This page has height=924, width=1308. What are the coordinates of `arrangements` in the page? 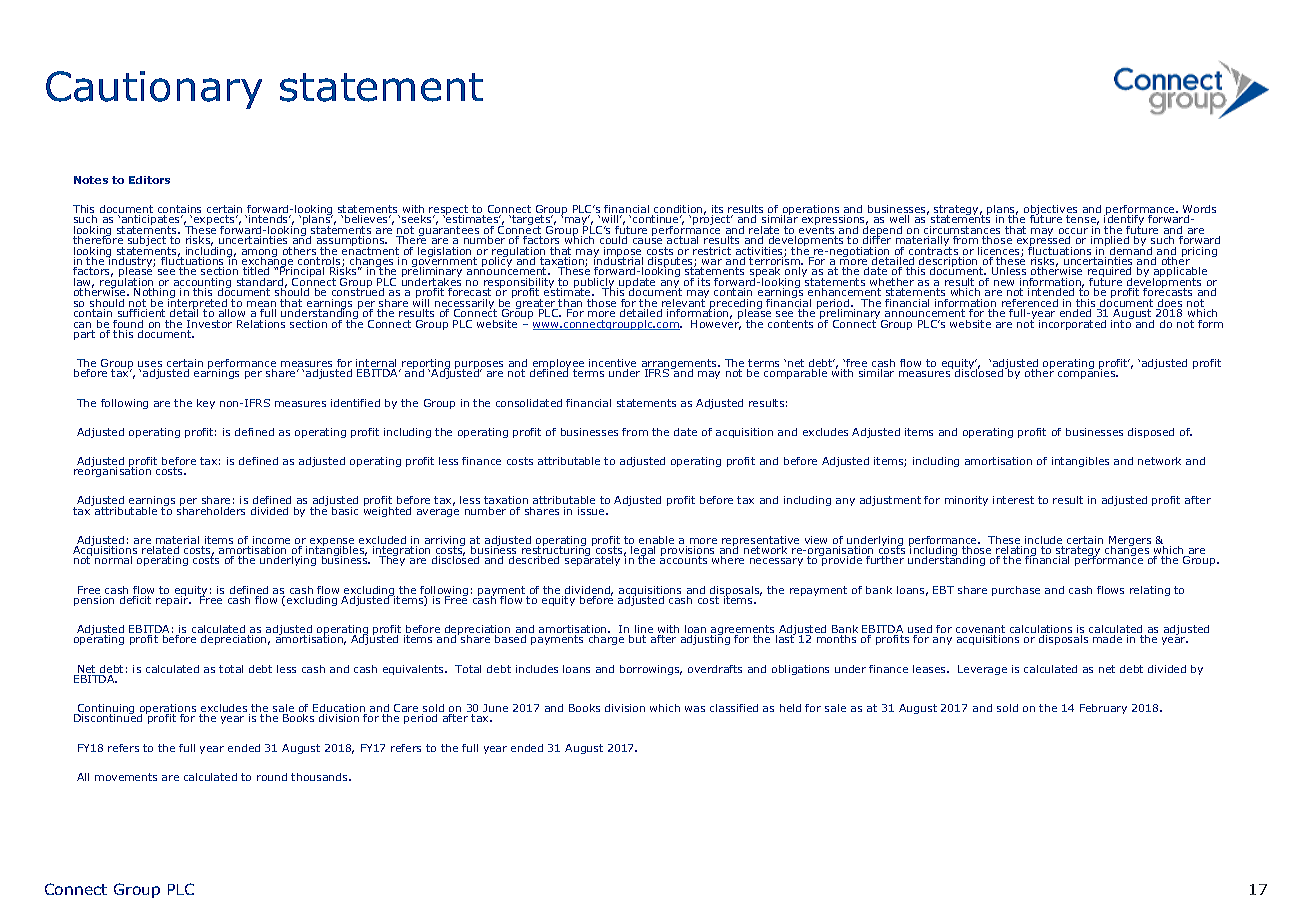 It's located at (679, 365).
